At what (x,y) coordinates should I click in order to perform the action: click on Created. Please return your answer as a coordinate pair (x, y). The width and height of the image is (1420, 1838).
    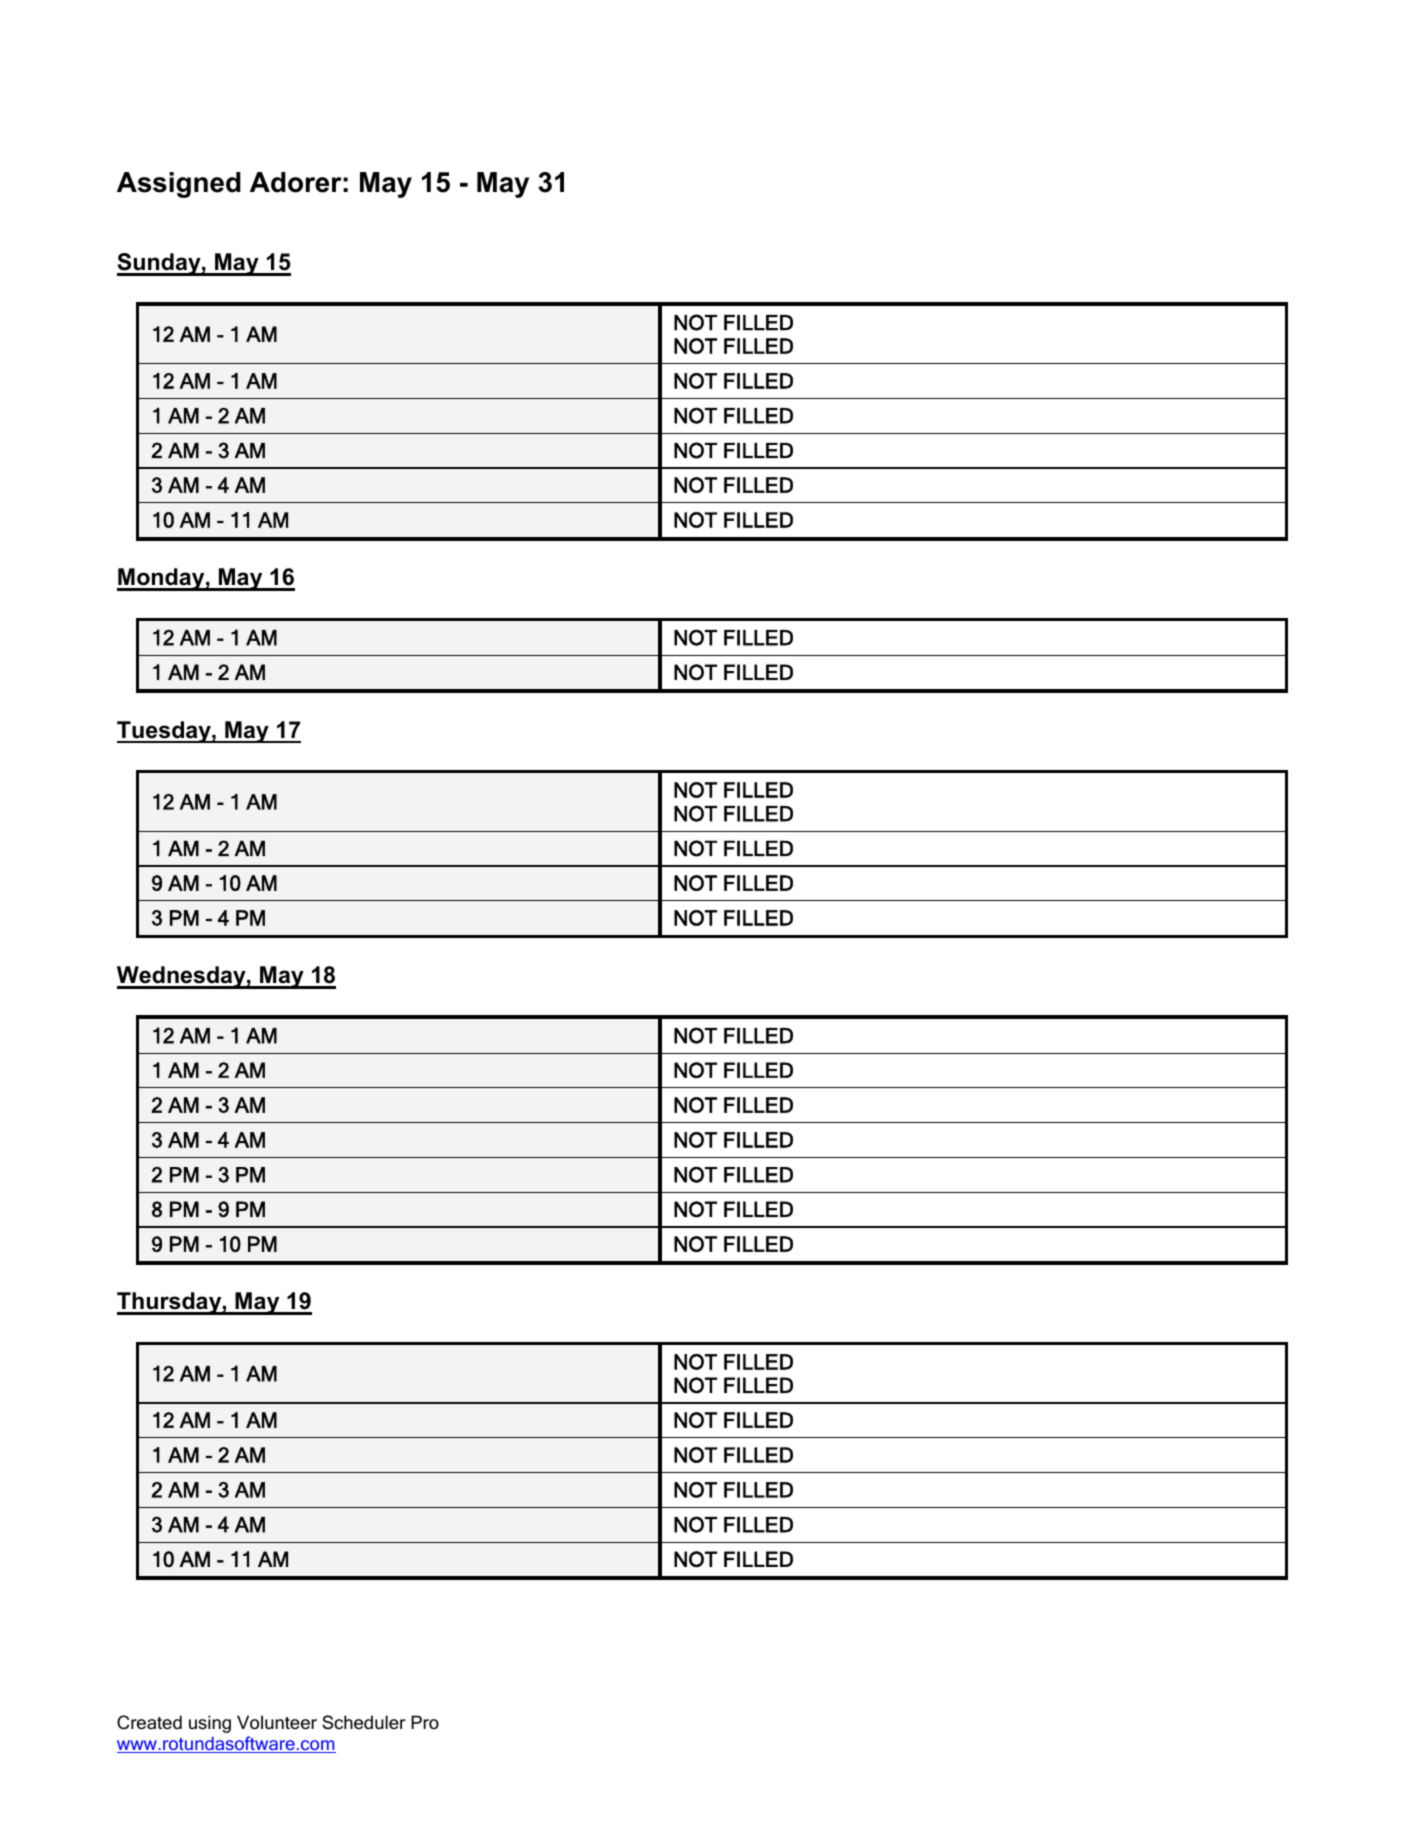
    Looking at the image, I should click on (149, 1722).
